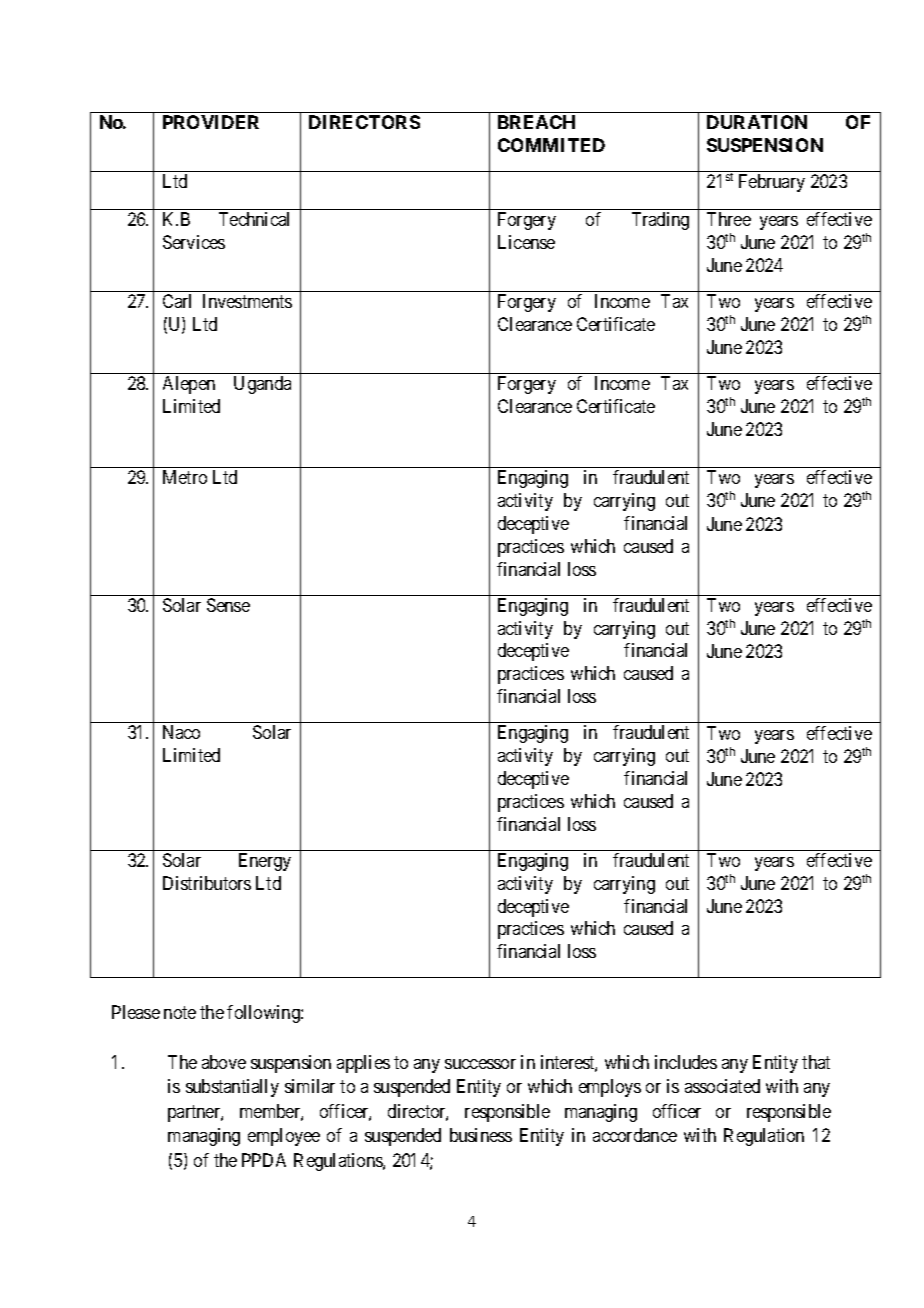 This document has height=1308, width=924. I want to click on Metro, so click(185, 477).
